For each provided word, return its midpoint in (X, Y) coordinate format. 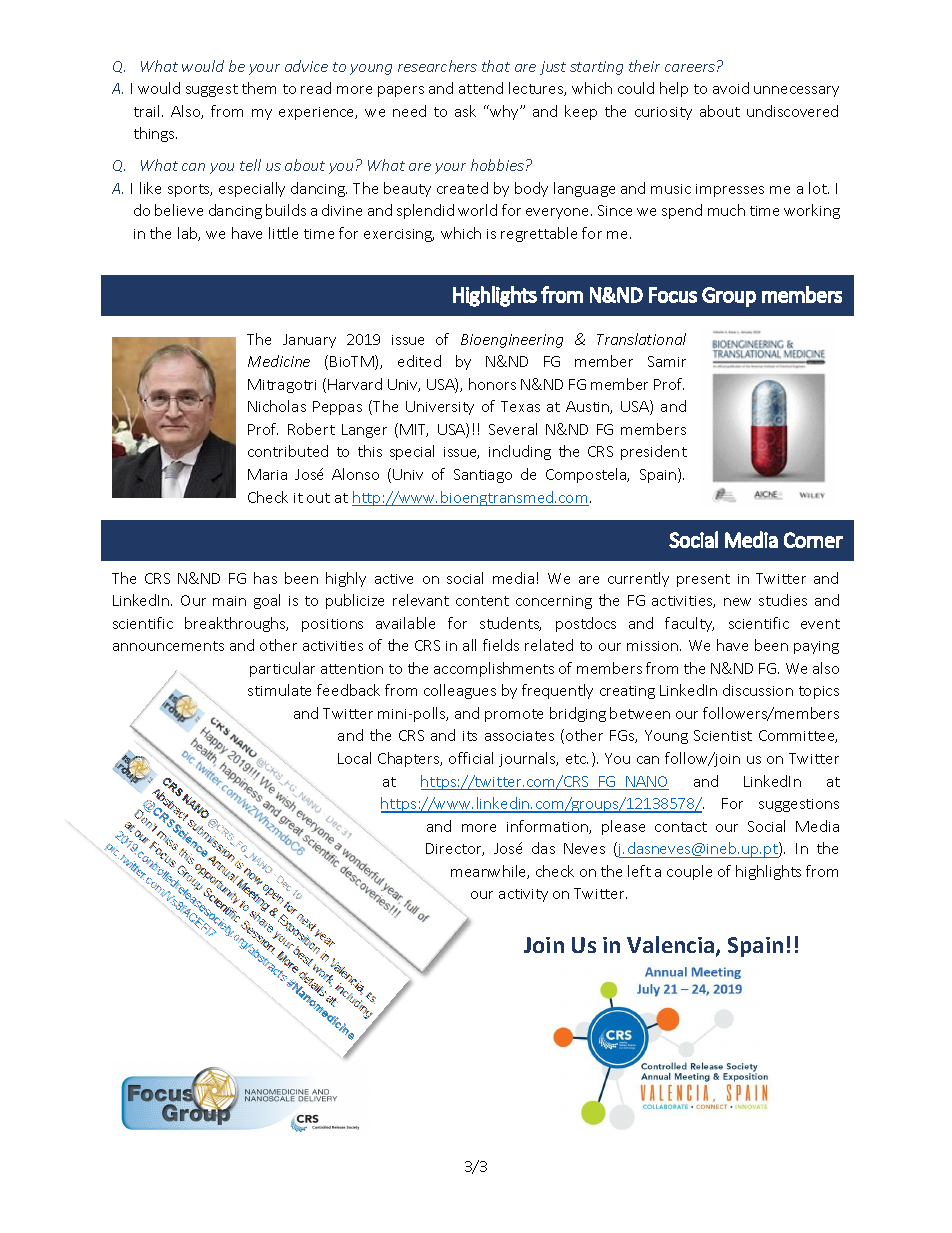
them (259, 88)
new (737, 602)
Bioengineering (512, 341)
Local (354, 758)
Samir (667, 361)
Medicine (279, 361)
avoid (731, 88)
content (482, 601)
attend (481, 88)
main (229, 601)
